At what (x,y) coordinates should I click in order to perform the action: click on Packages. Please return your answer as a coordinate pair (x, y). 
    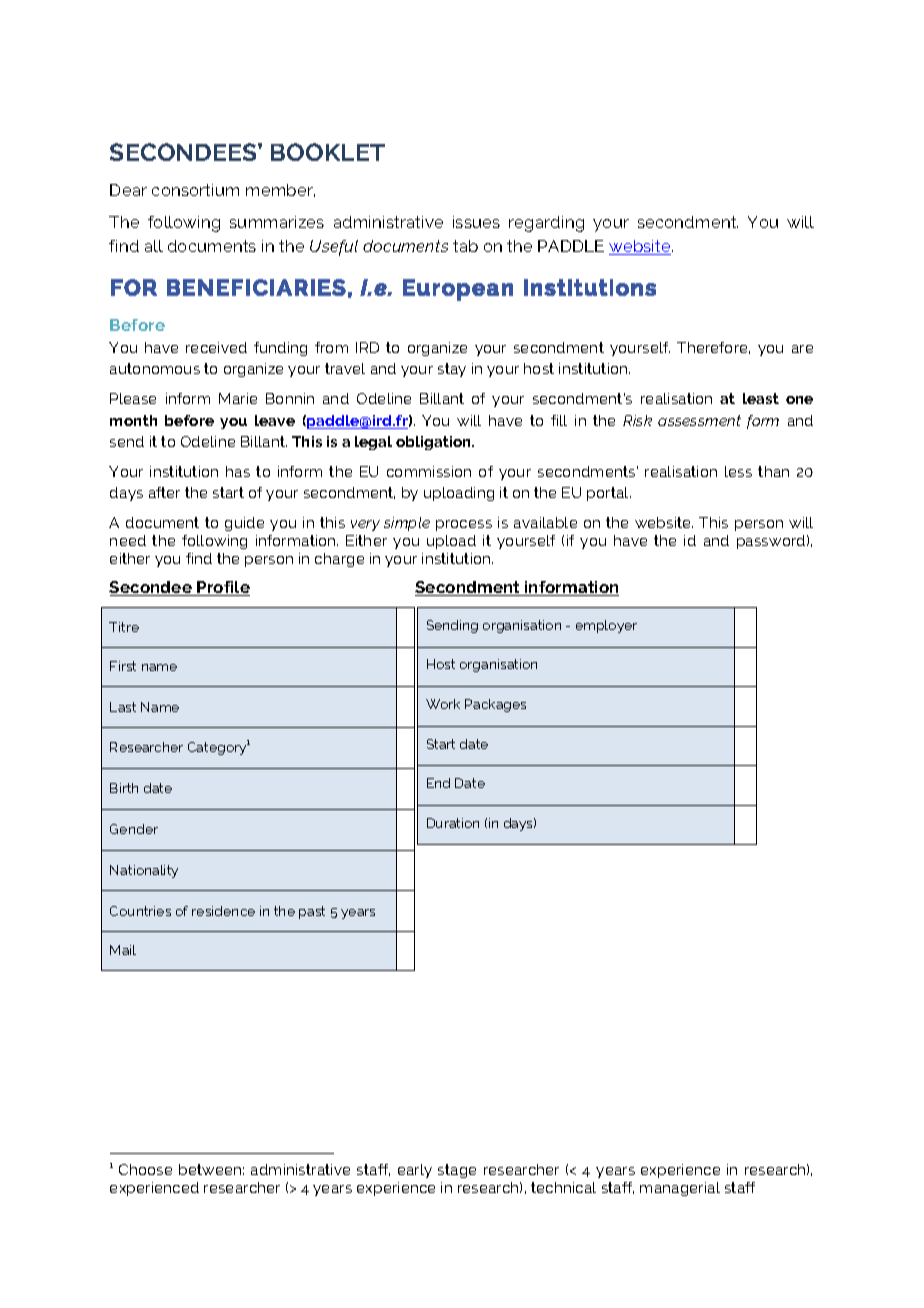
    Looking at the image, I should click on (495, 705).
